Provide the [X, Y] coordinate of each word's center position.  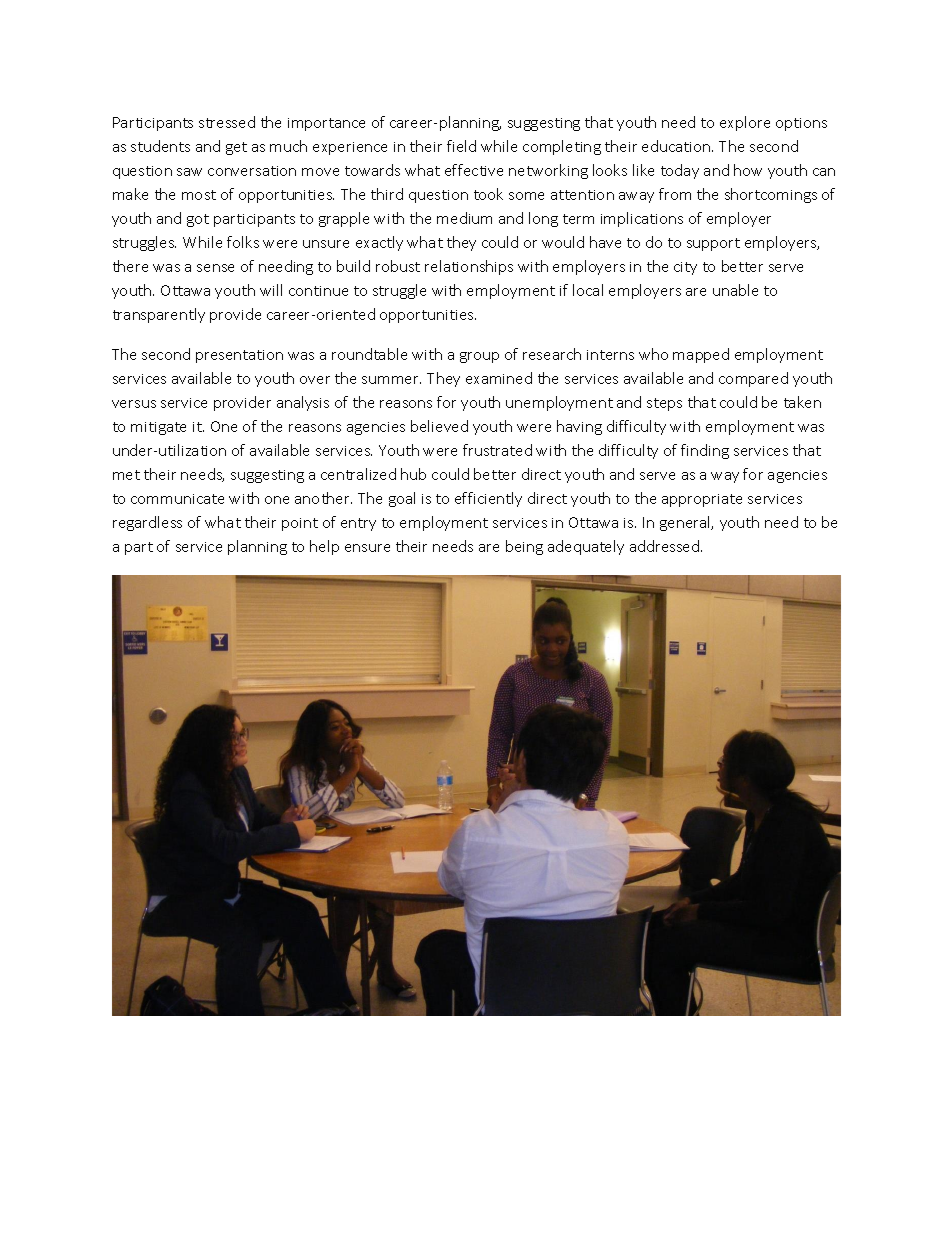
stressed [227, 122]
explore [745, 123]
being [524, 547]
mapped [701, 355]
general [686, 523]
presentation [239, 356]
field [461, 146]
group [479, 357]
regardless [147, 523]
